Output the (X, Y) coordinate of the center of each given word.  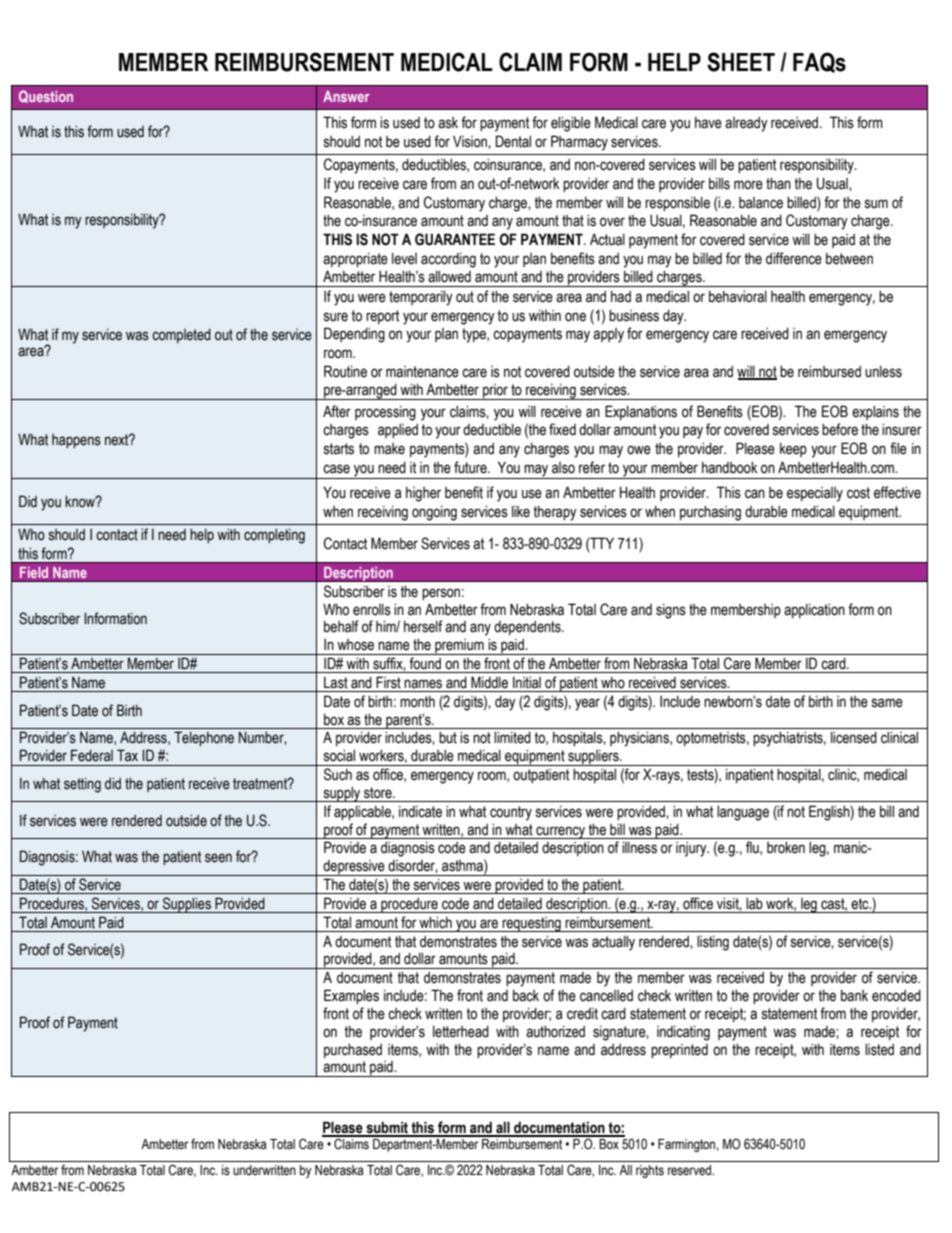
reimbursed (829, 371)
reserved (691, 1170)
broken (786, 847)
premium (459, 647)
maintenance (422, 372)
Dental (513, 141)
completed (181, 336)
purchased (353, 1050)
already (746, 124)
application (814, 610)
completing (274, 536)
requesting (531, 924)
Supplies (187, 905)
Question (46, 96)
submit (387, 1128)
